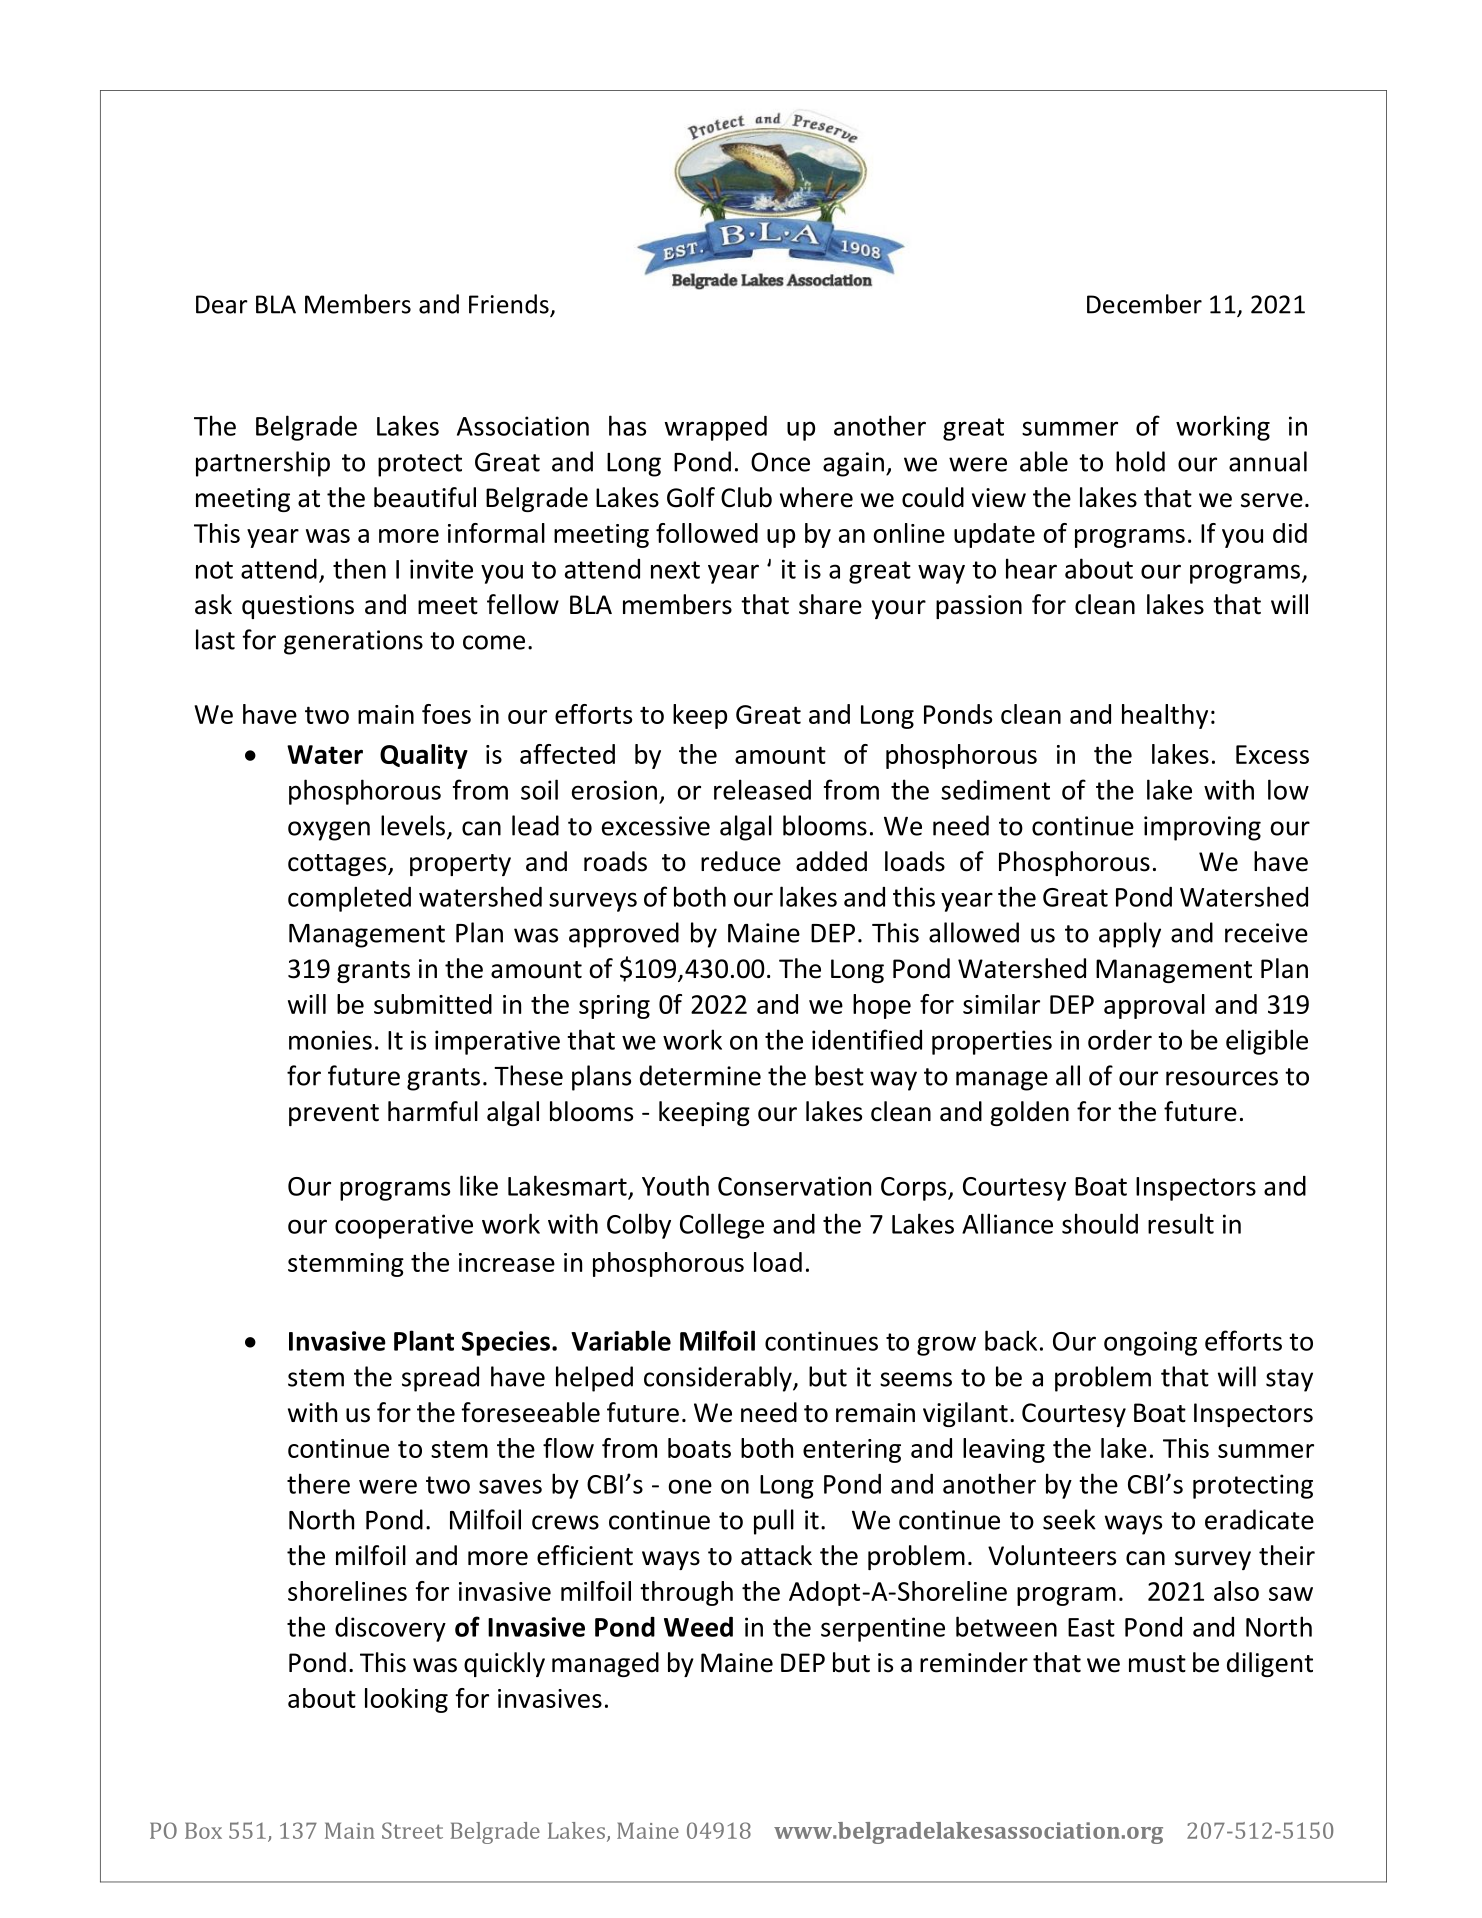 Image resolution: width=1482 pixels, height=1918 pixels. I want to click on must, so click(1157, 1664).
